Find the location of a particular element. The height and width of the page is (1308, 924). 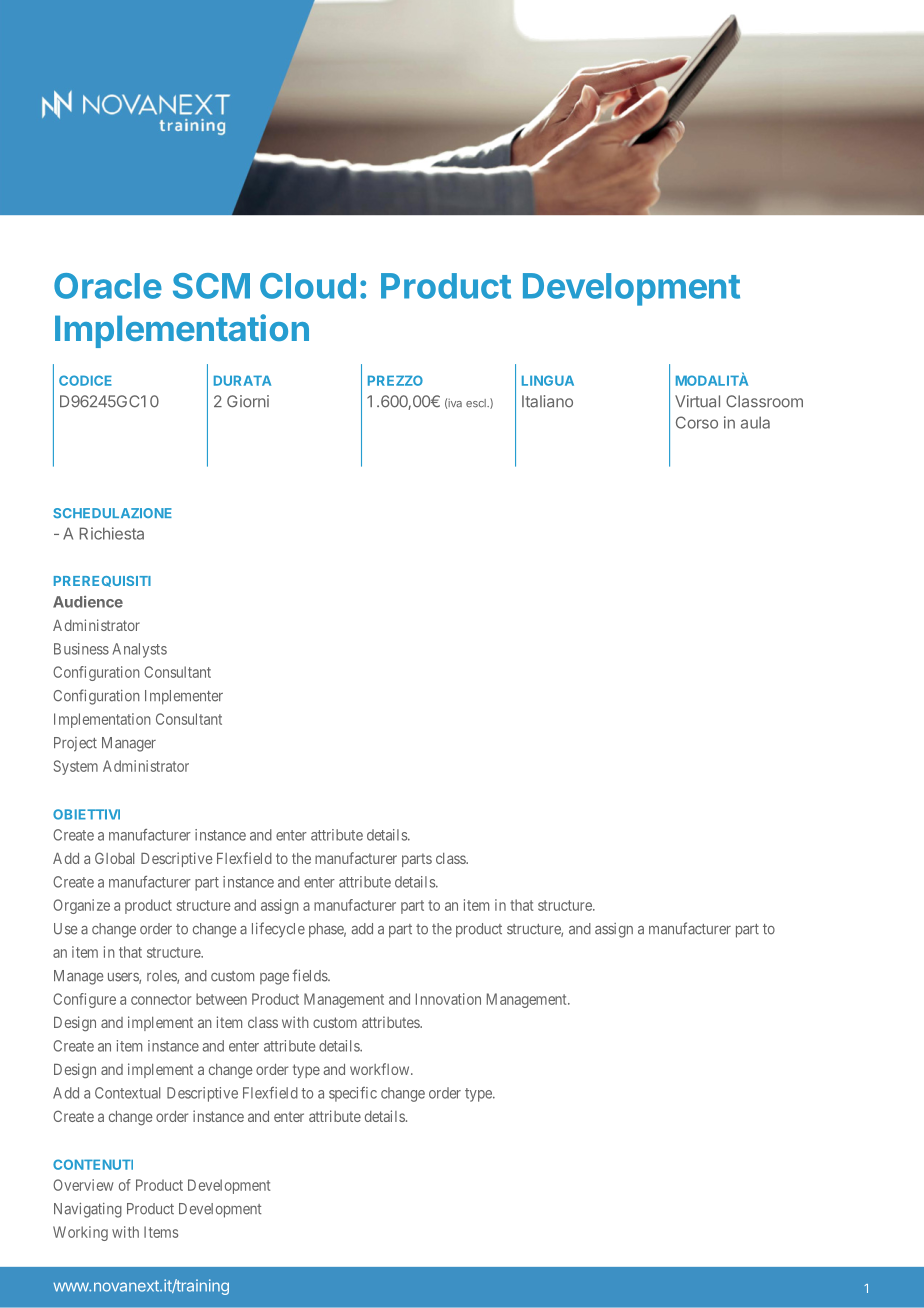

Innovation is located at coordinates (448, 999).
